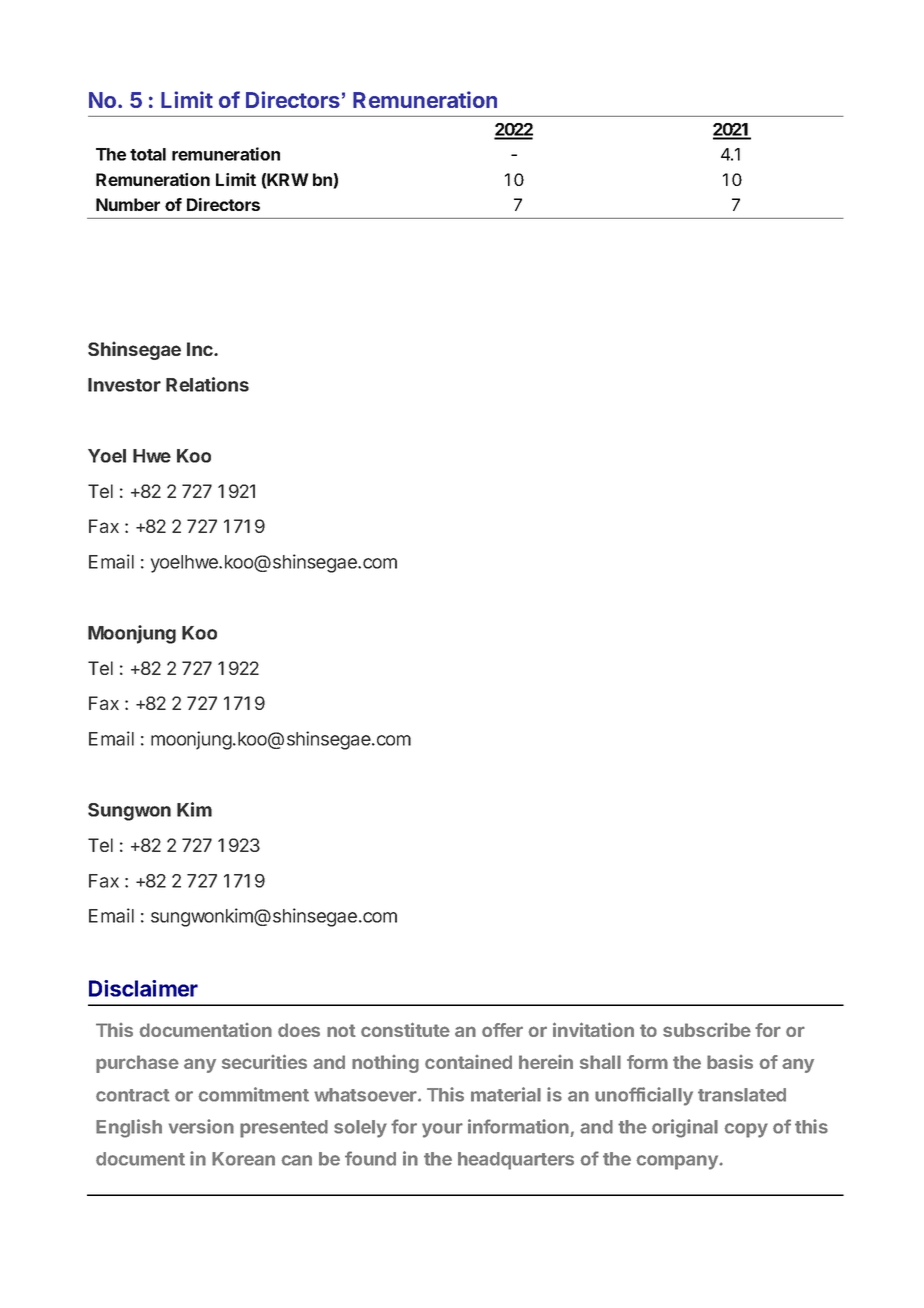 The height and width of the screenshot is (1308, 924). I want to click on subscribe, so click(707, 1030).
